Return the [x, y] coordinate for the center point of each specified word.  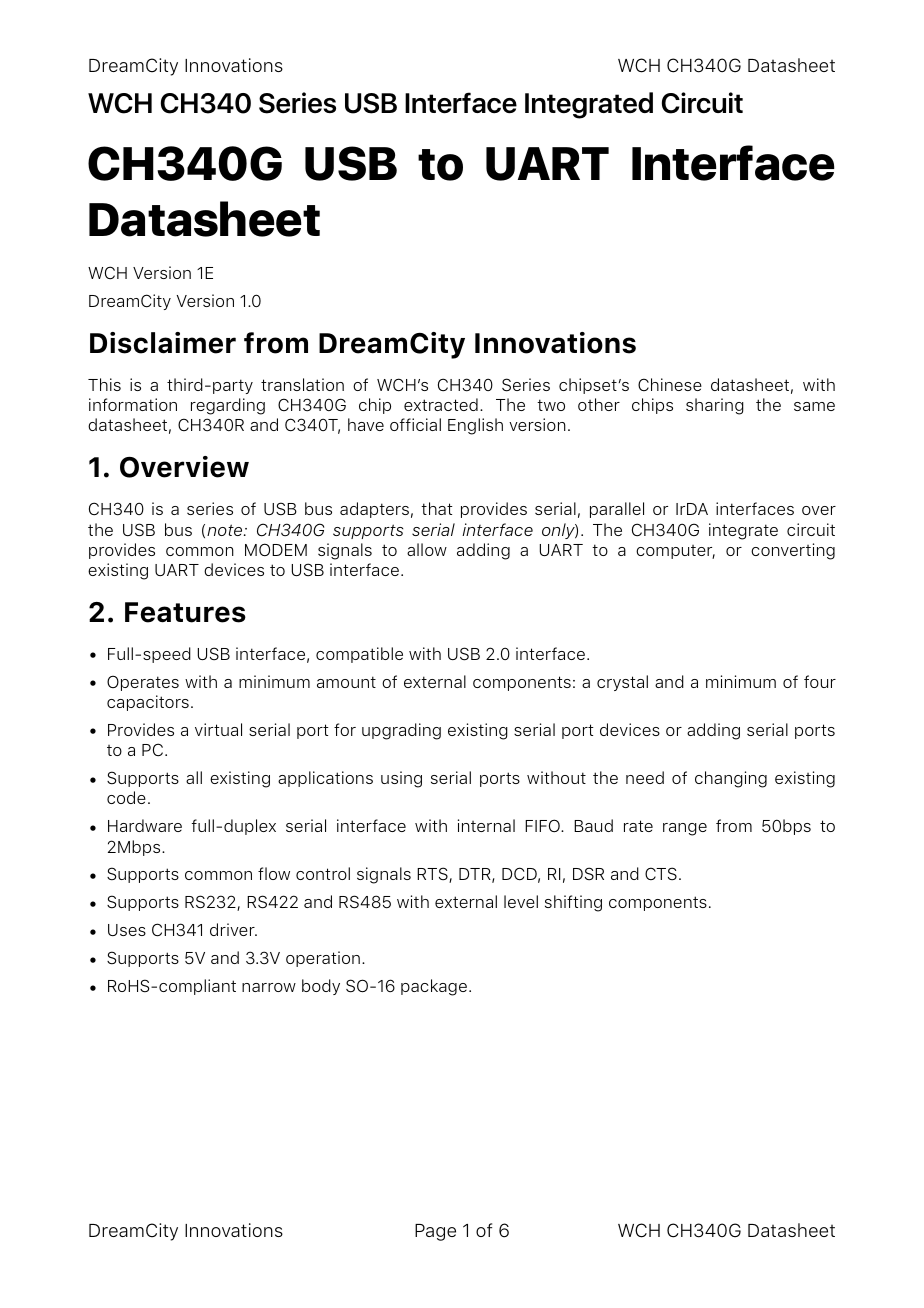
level [521, 901]
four [820, 681]
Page [435, 1232]
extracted [441, 404]
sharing [715, 406]
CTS [661, 874]
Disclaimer [163, 343]
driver [233, 929]
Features [185, 612]
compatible [359, 655]
